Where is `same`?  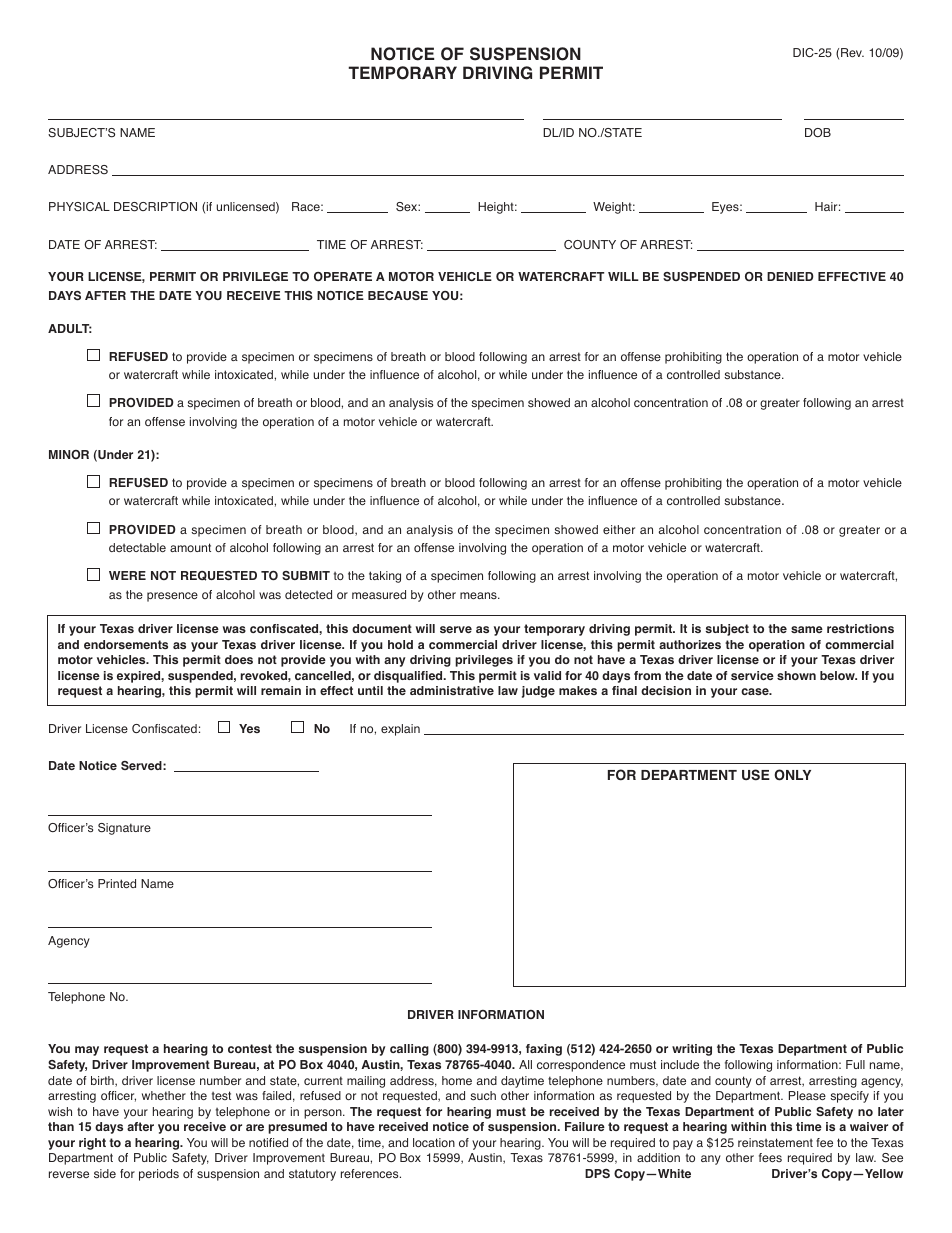 same is located at coordinates (807, 629).
